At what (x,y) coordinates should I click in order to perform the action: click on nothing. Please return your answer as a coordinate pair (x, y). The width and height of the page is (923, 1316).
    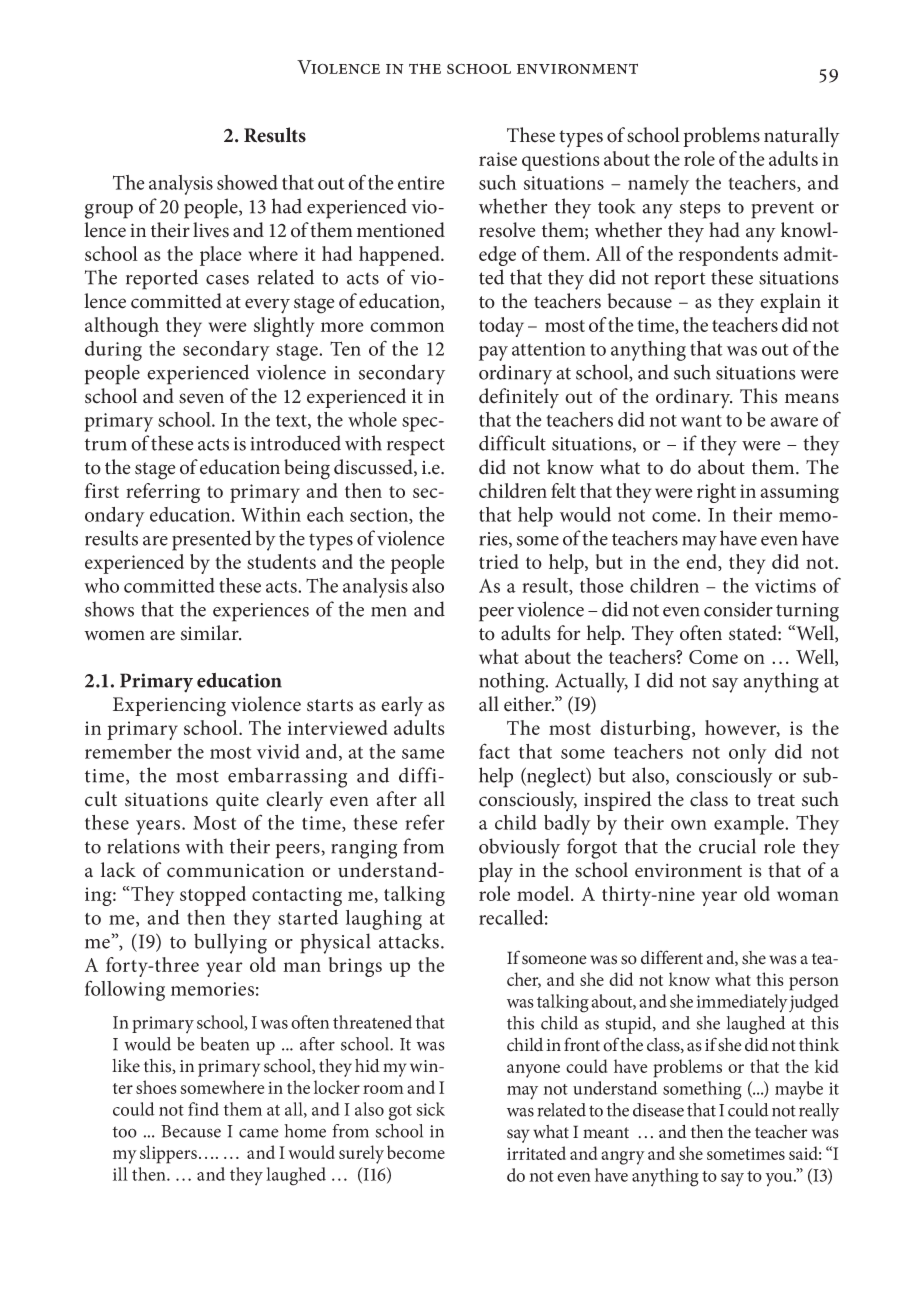
    Looking at the image, I should click on (513, 682).
